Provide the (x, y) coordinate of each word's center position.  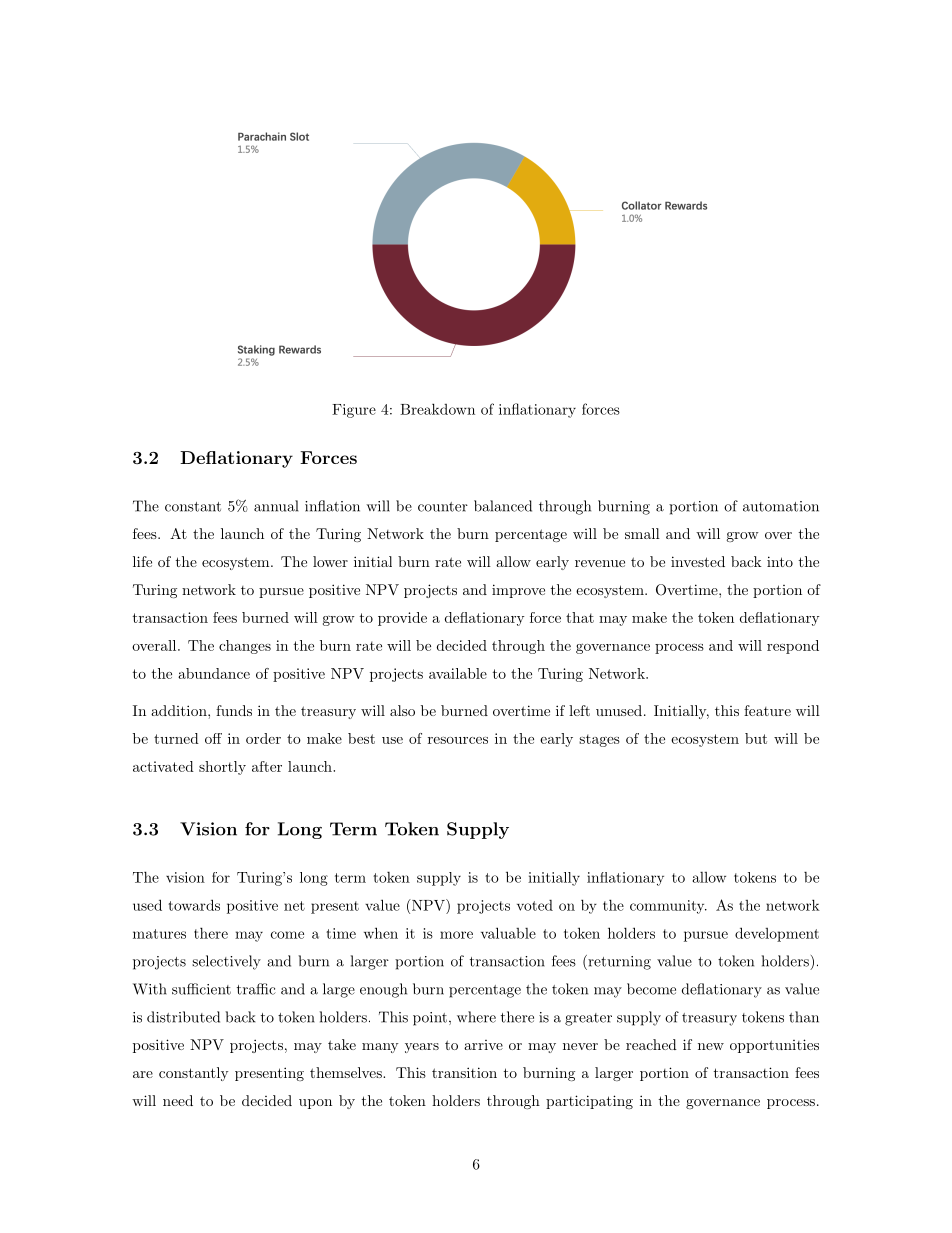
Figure (354, 411)
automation (781, 506)
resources (458, 740)
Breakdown (437, 409)
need (178, 1100)
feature (767, 710)
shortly (222, 768)
